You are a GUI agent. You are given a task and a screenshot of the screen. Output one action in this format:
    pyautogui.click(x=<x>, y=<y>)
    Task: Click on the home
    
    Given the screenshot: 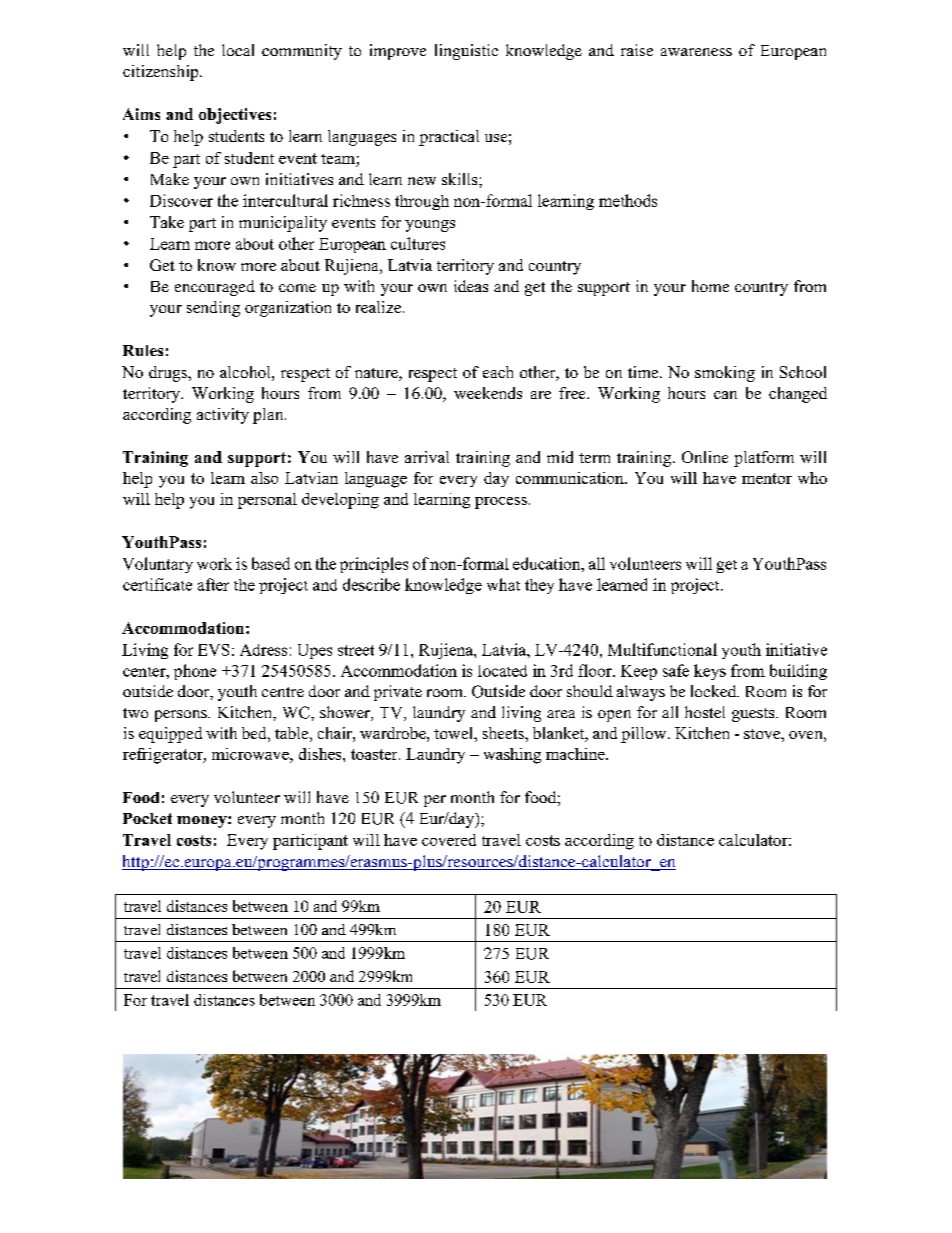 What is the action you would take?
    pyautogui.click(x=710, y=286)
